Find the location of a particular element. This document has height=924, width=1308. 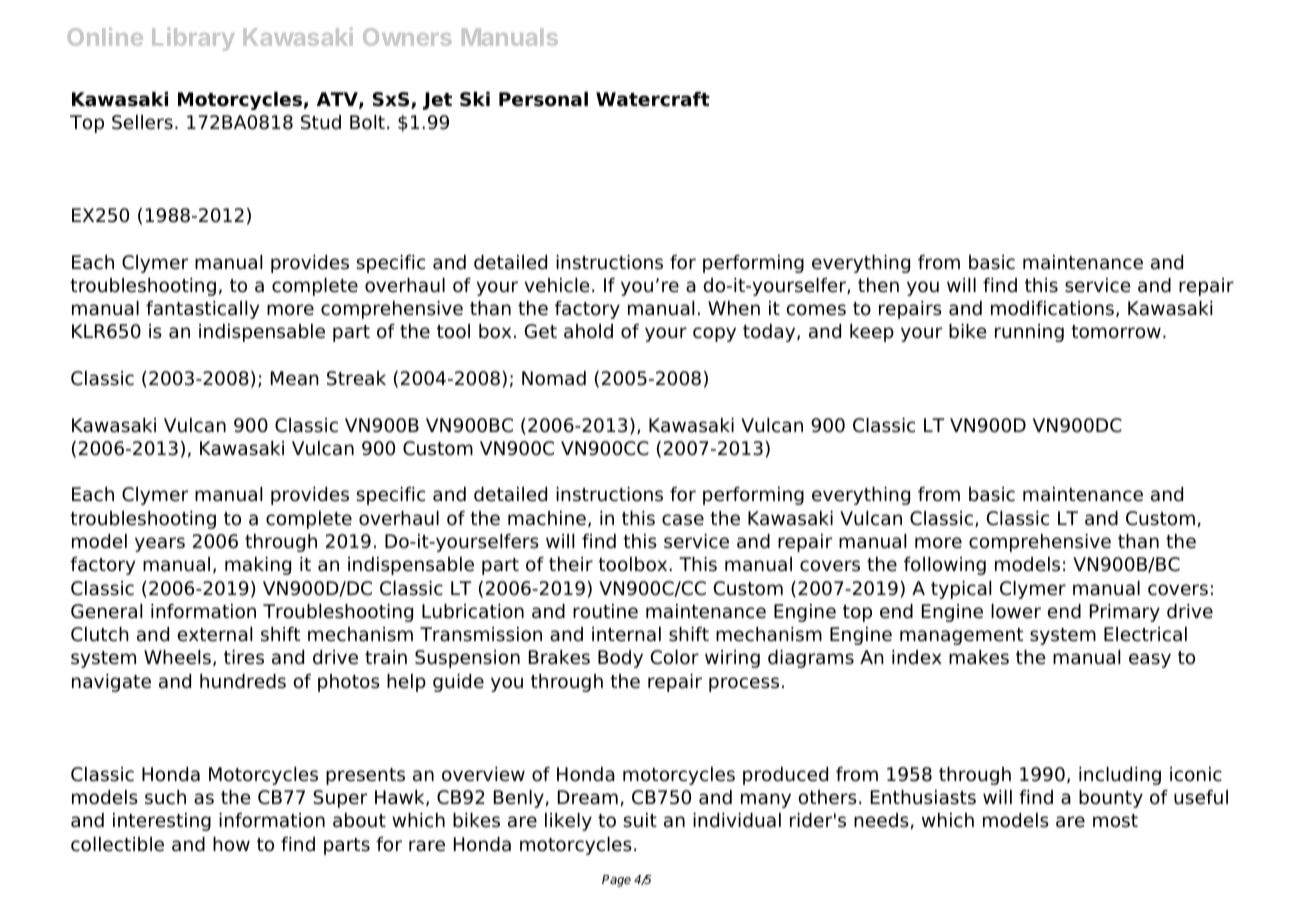

running is located at coordinates (1029, 333).
